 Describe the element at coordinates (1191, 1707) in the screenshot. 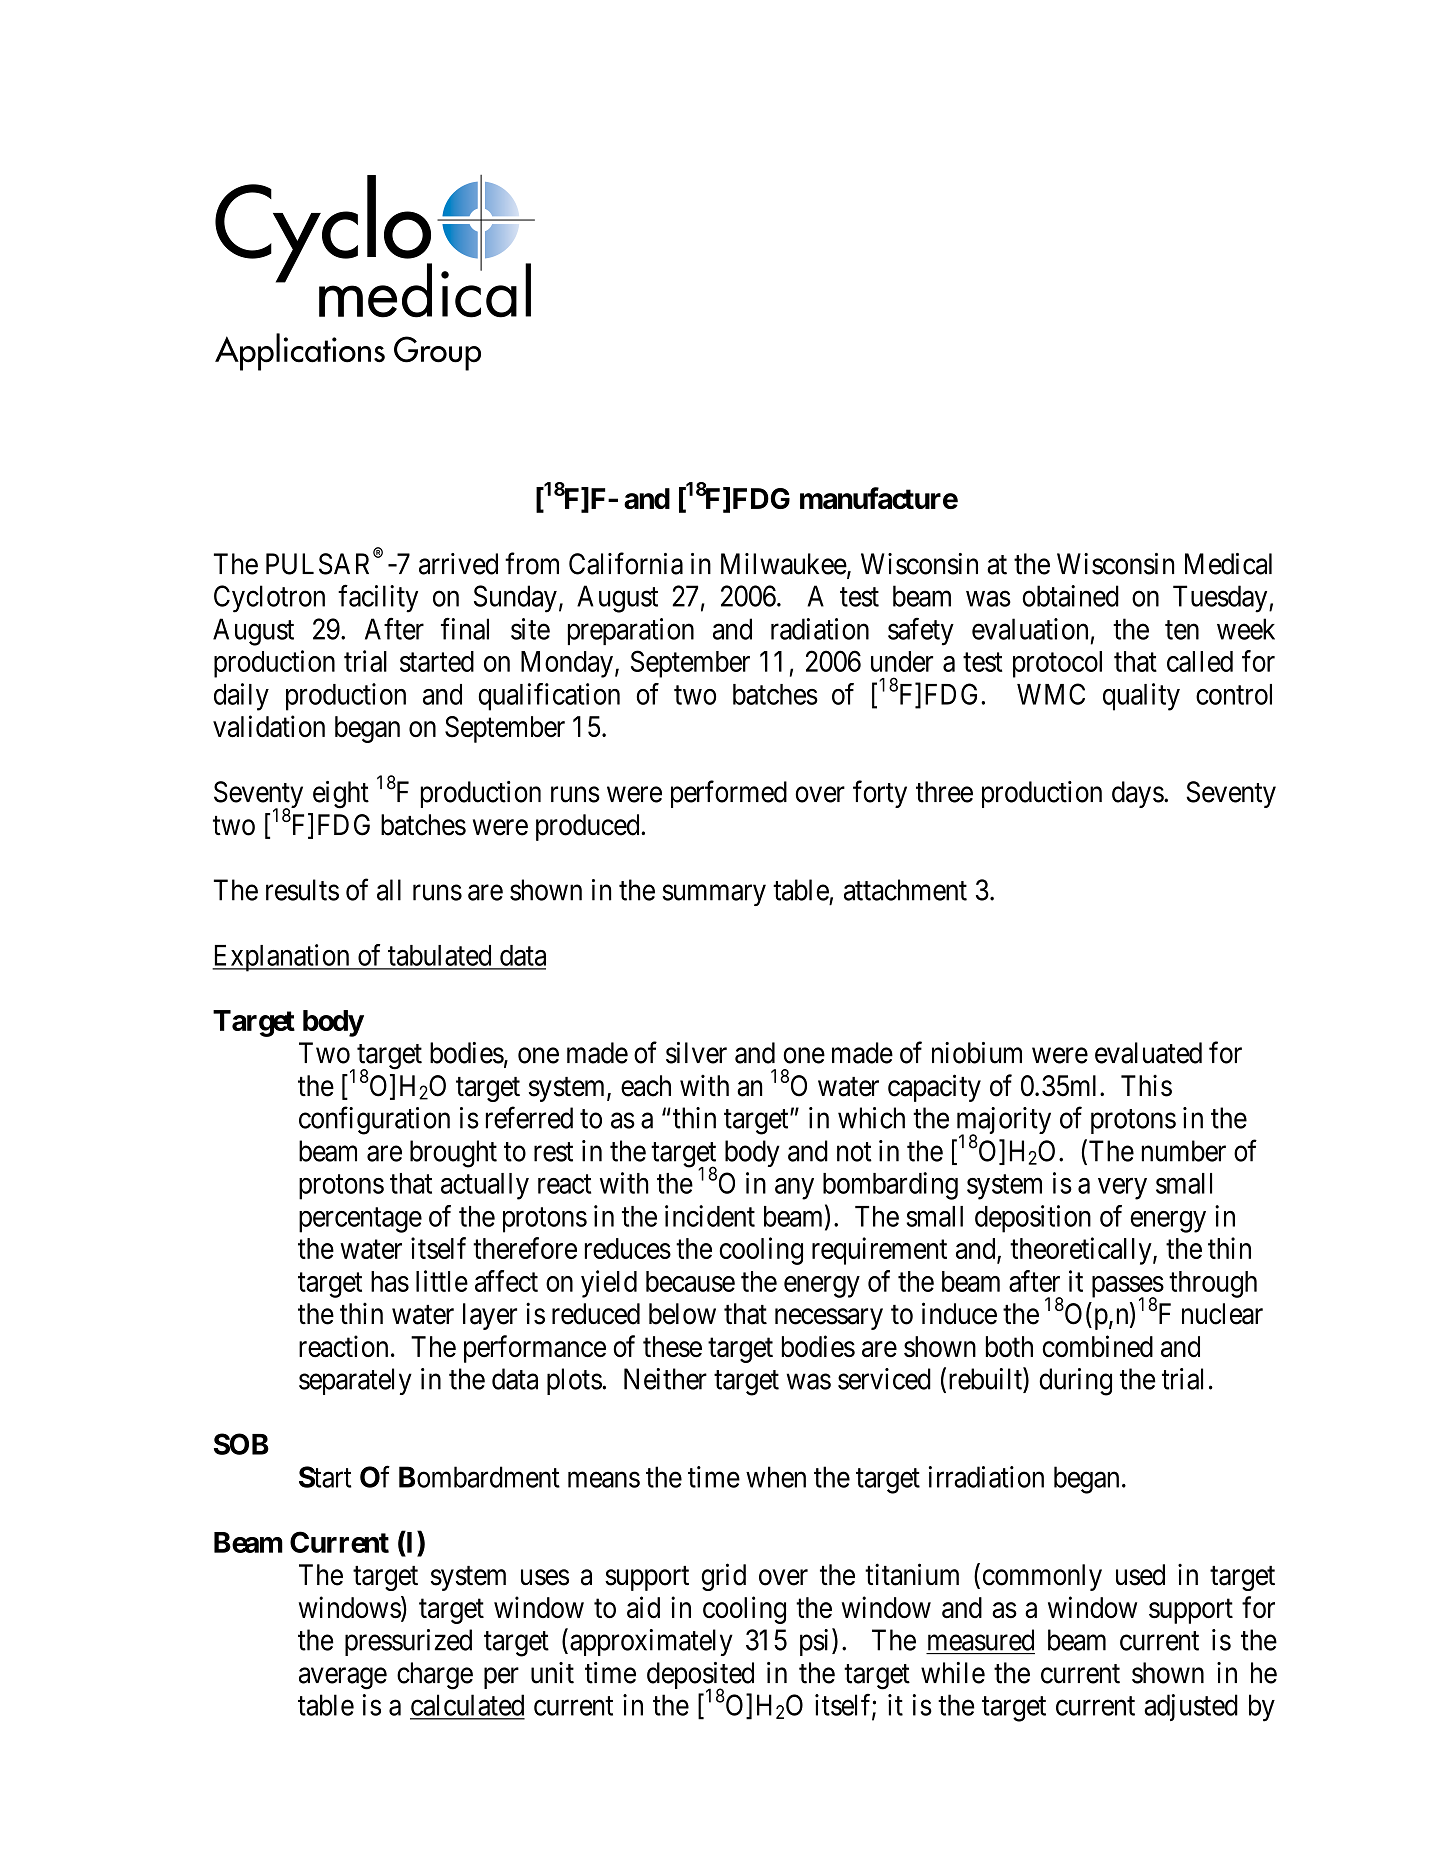

I see `adjusted` at that location.
